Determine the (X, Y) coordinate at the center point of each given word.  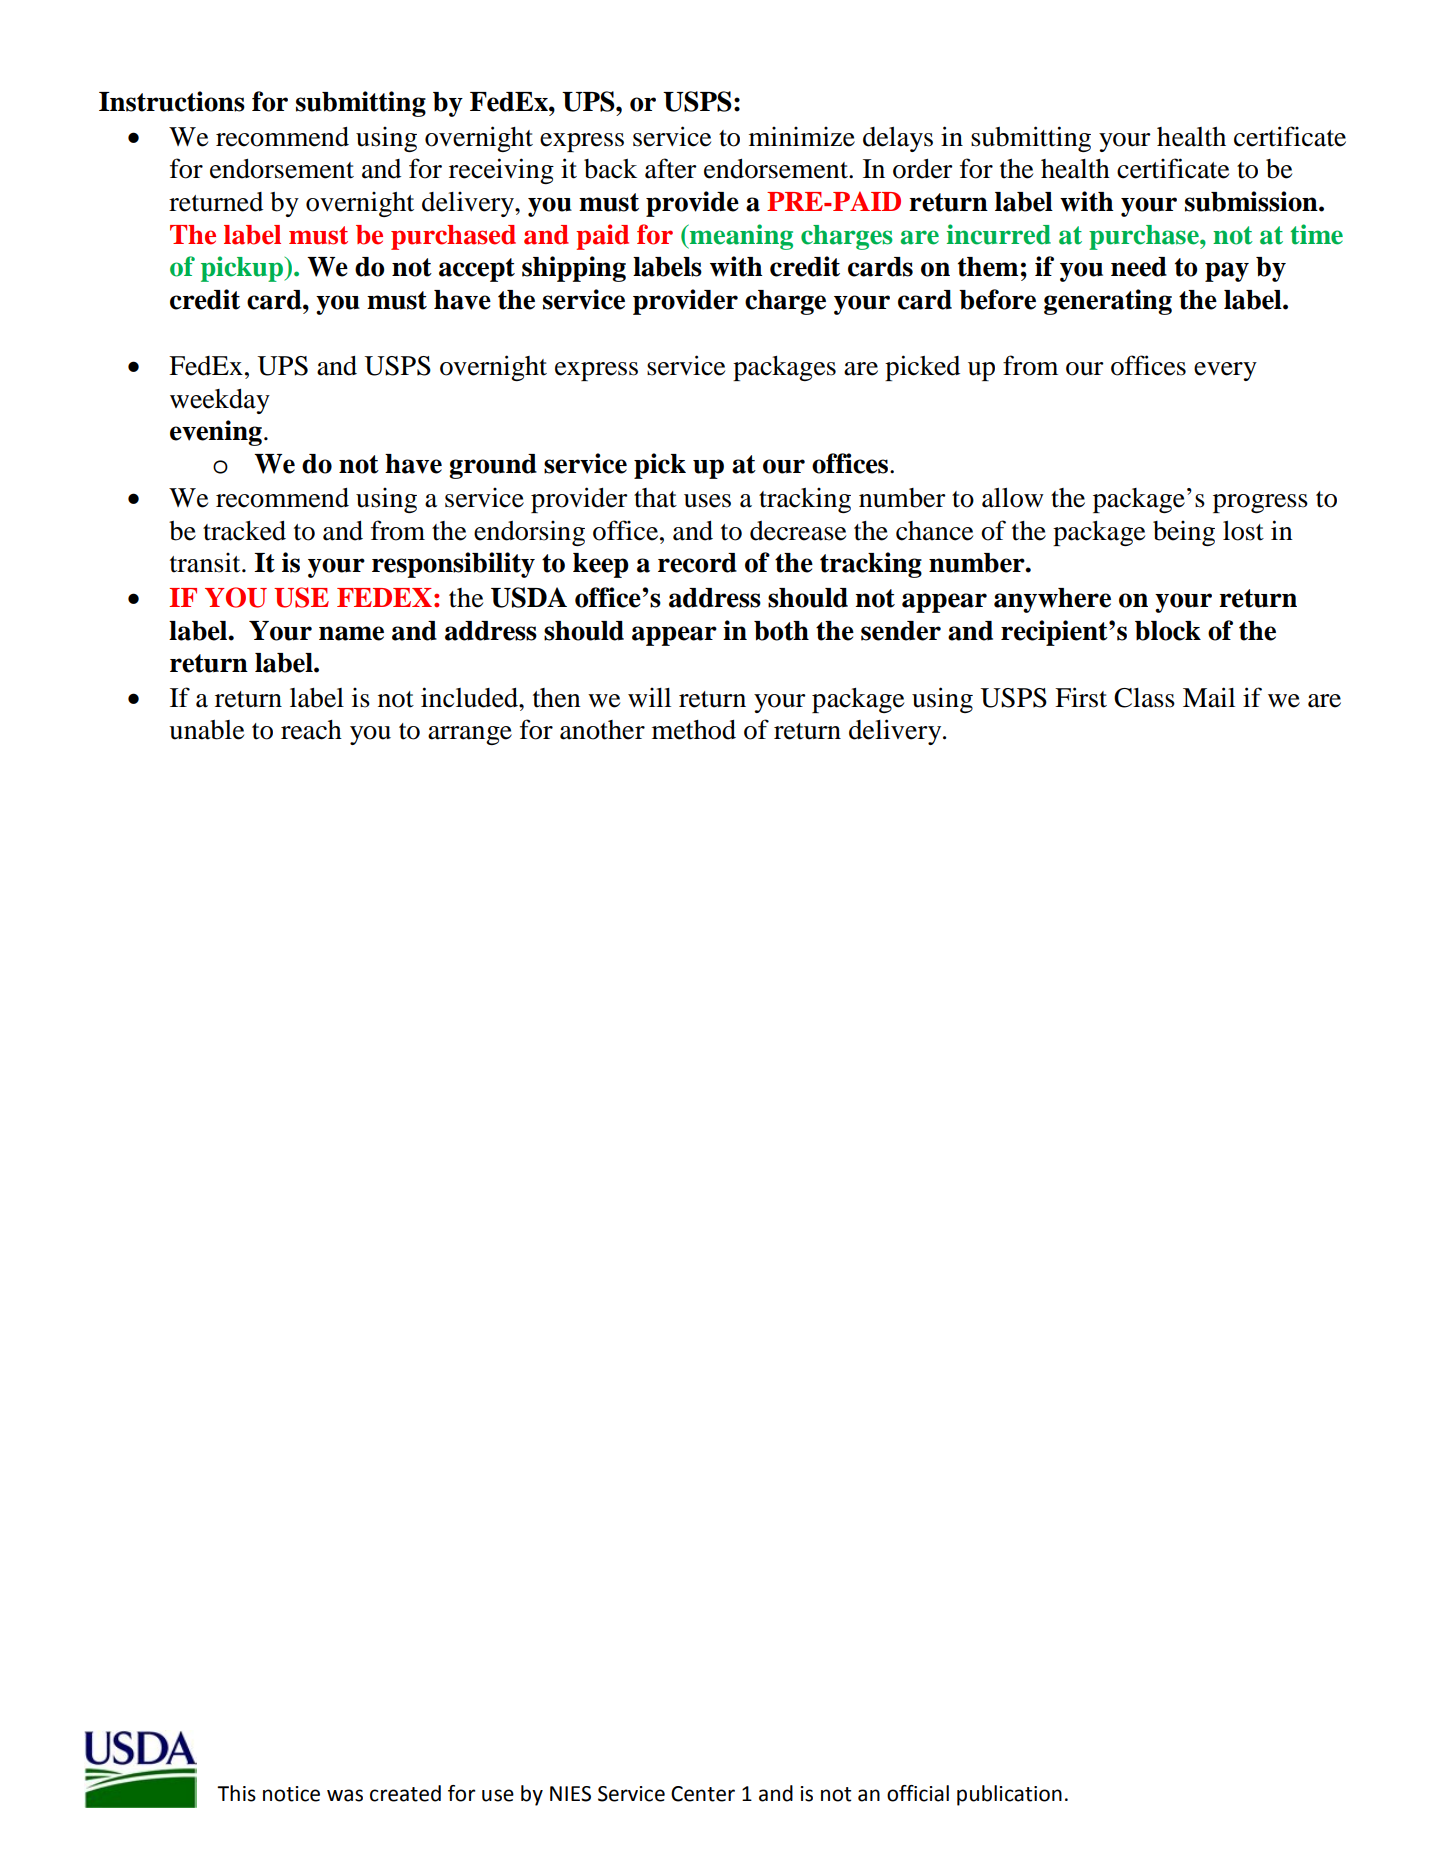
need (1139, 267)
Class (1144, 698)
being (1184, 533)
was (345, 1795)
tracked (244, 531)
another (602, 730)
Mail (1209, 697)
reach (311, 730)
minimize (802, 136)
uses (707, 501)
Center (703, 1794)
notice (291, 1794)
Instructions (172, 101)
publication (1009, 1795)
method (694, 730)
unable (206, 730)
